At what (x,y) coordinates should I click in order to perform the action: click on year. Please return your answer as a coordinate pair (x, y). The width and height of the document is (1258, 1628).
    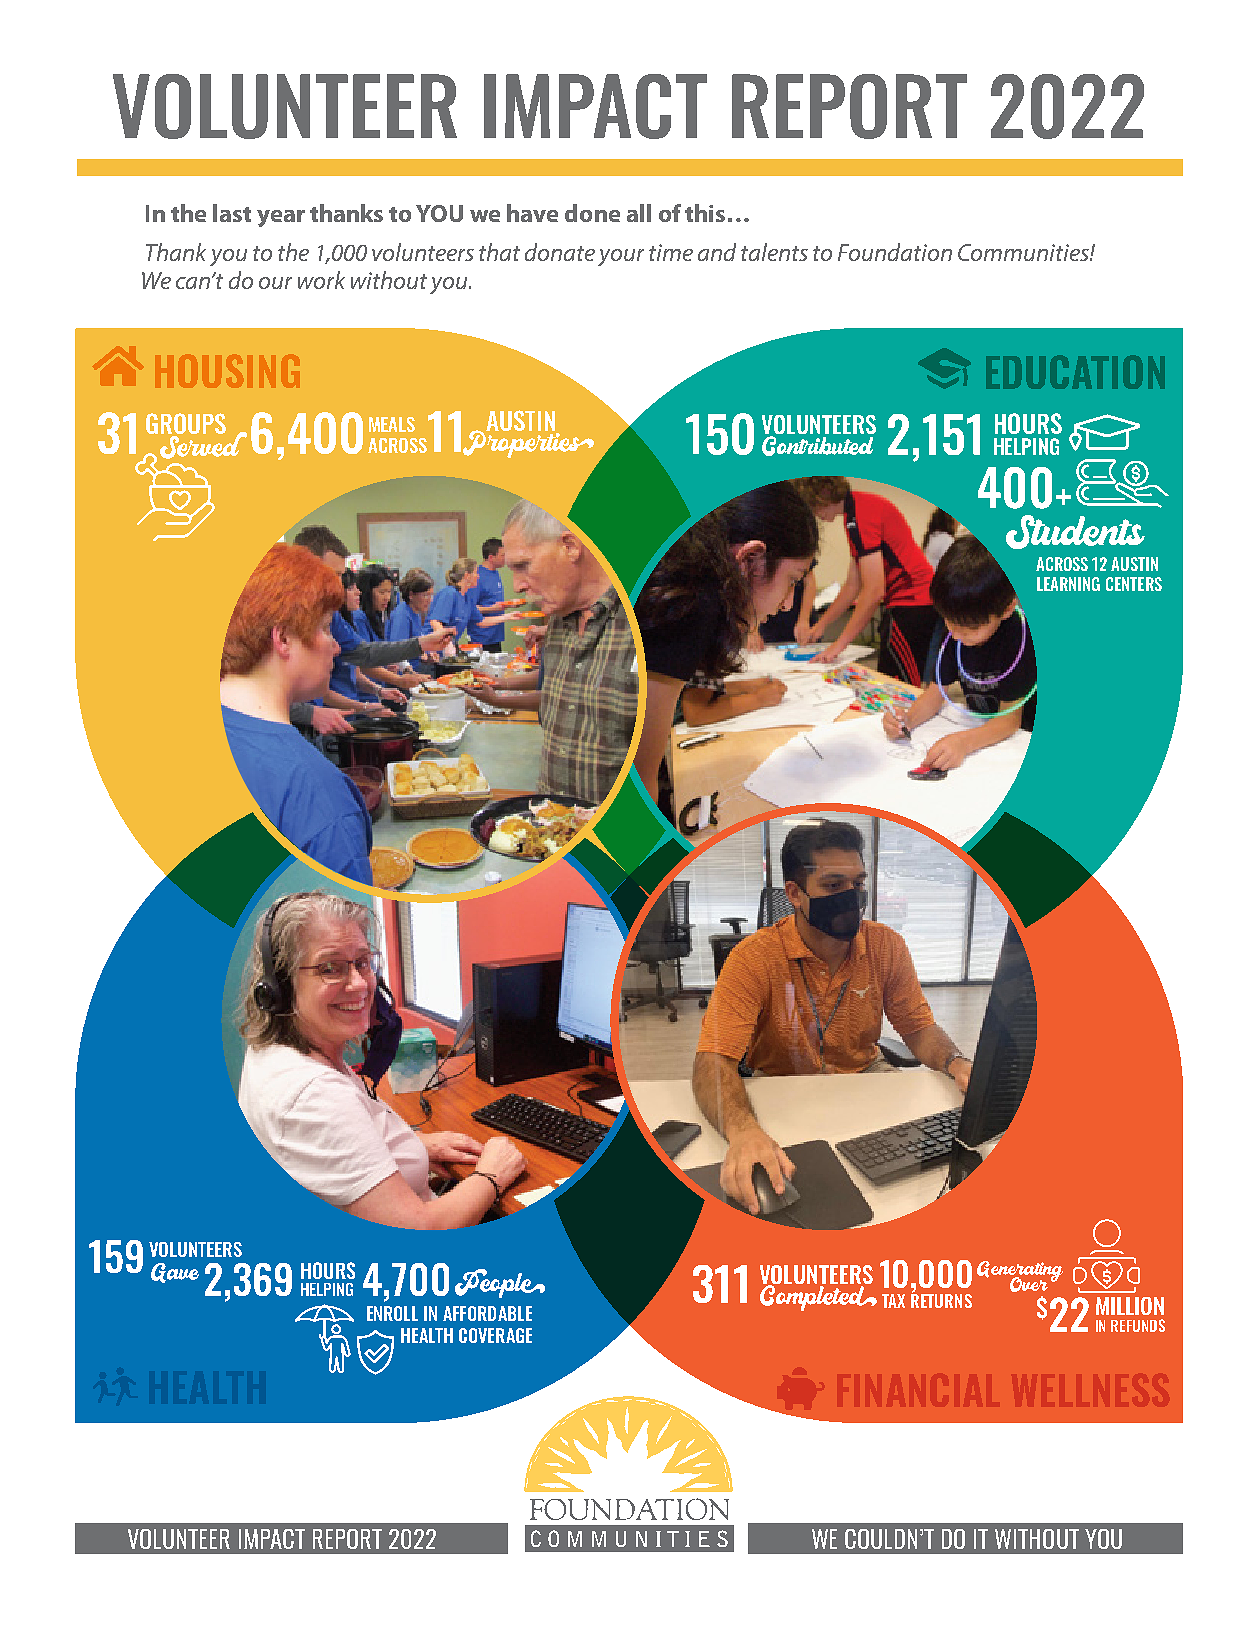
    Looking at the image, I should click on (281, 218).
